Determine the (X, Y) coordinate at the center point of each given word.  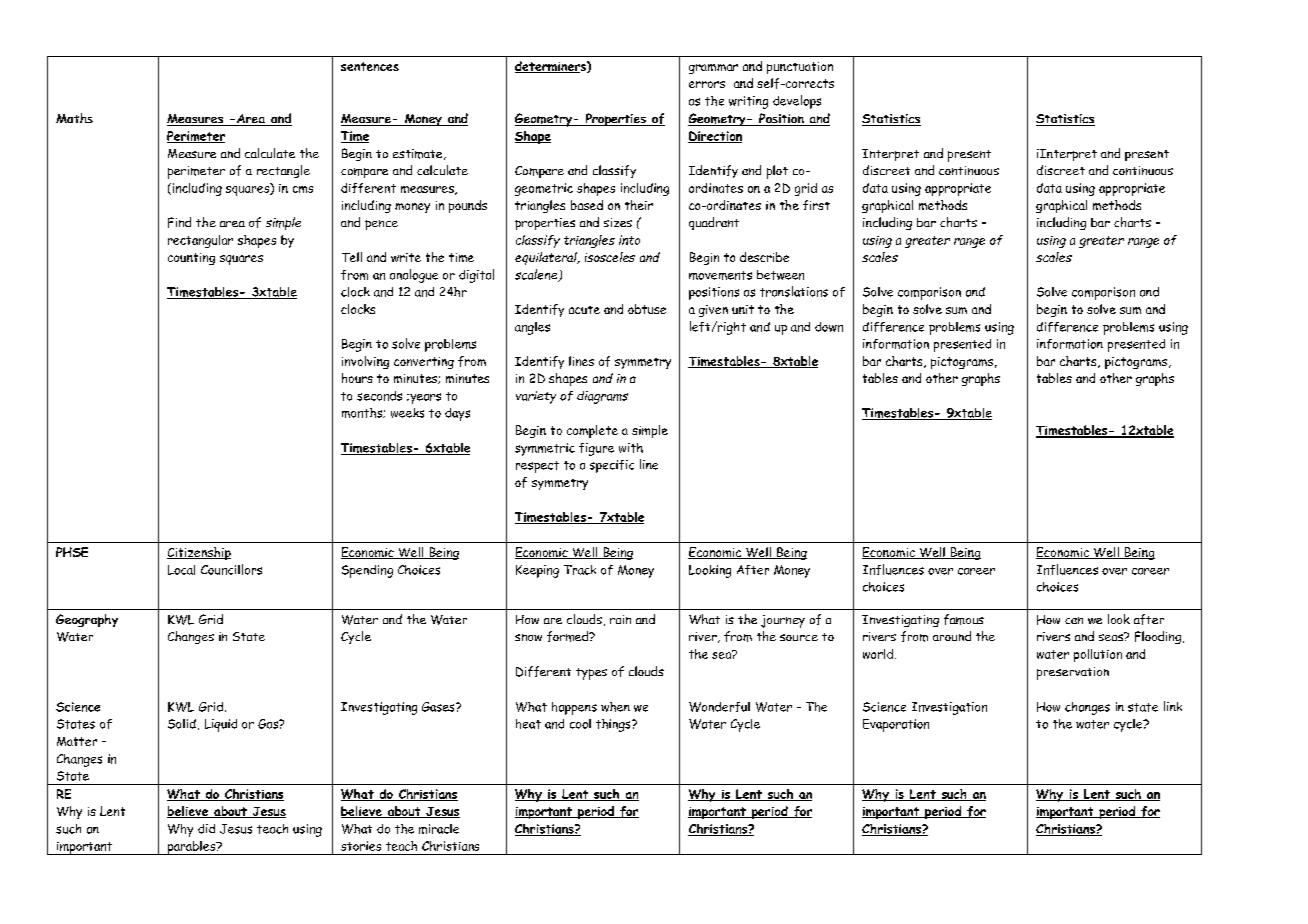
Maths (74, 118)
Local (181, 570)
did (206, 829)
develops (797, 102)
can (1074, 620)
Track (580, 570)
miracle (439, 829)
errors (707, 84)
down (829, 327)
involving (365, 362)
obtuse (647, 309)
